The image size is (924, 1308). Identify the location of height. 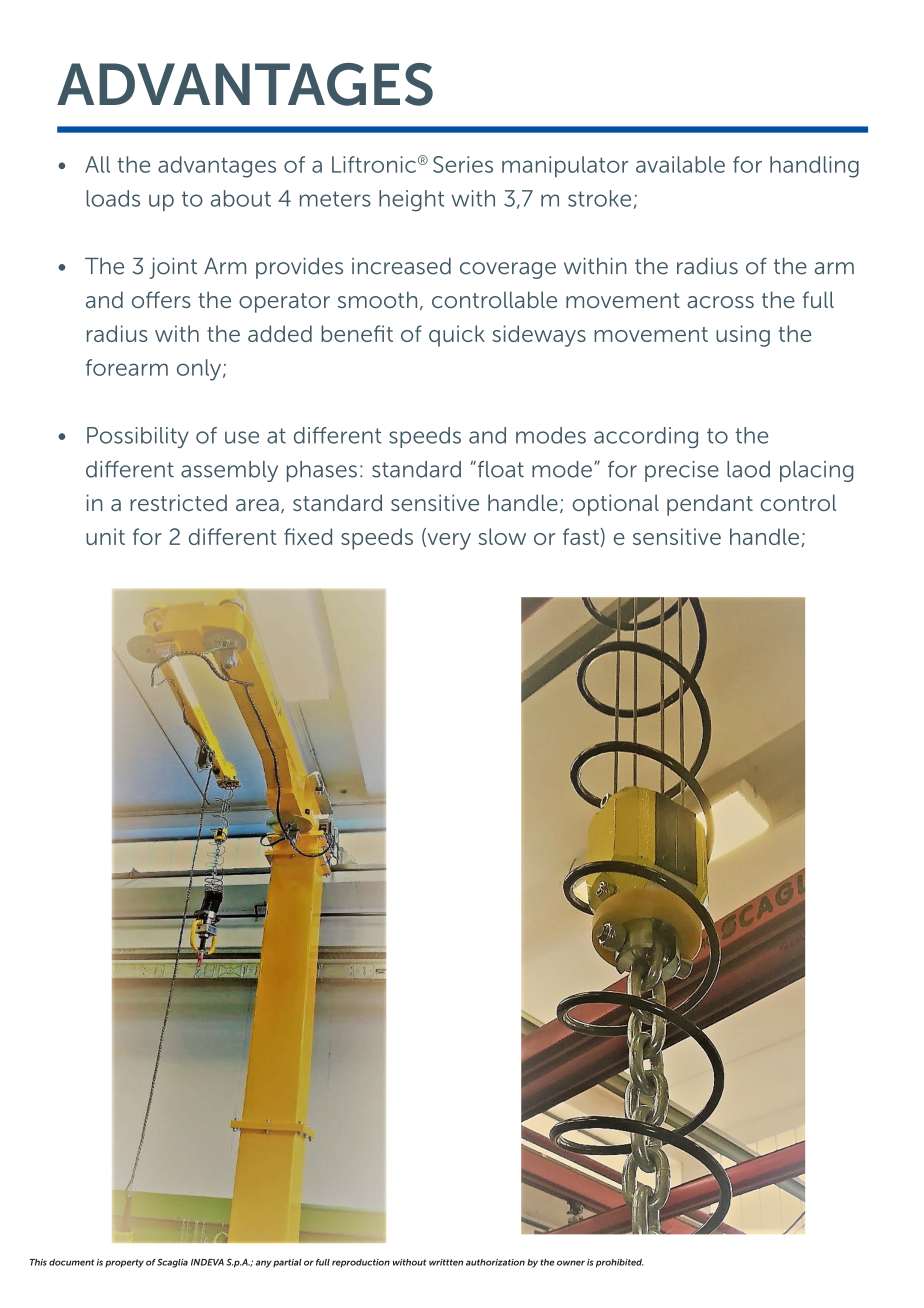
(411, 201).
